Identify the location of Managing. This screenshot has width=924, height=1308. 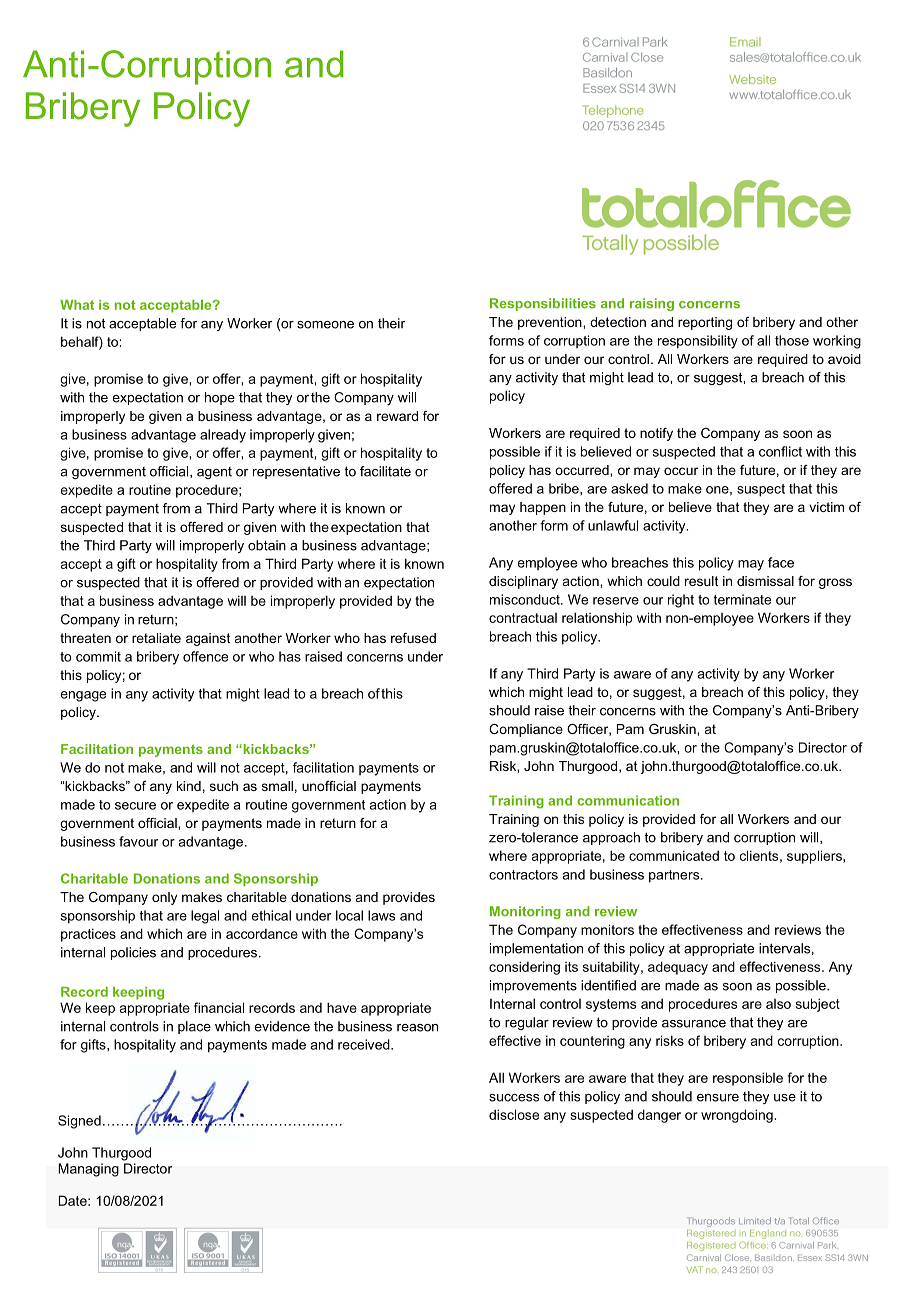
(88, 1170).
